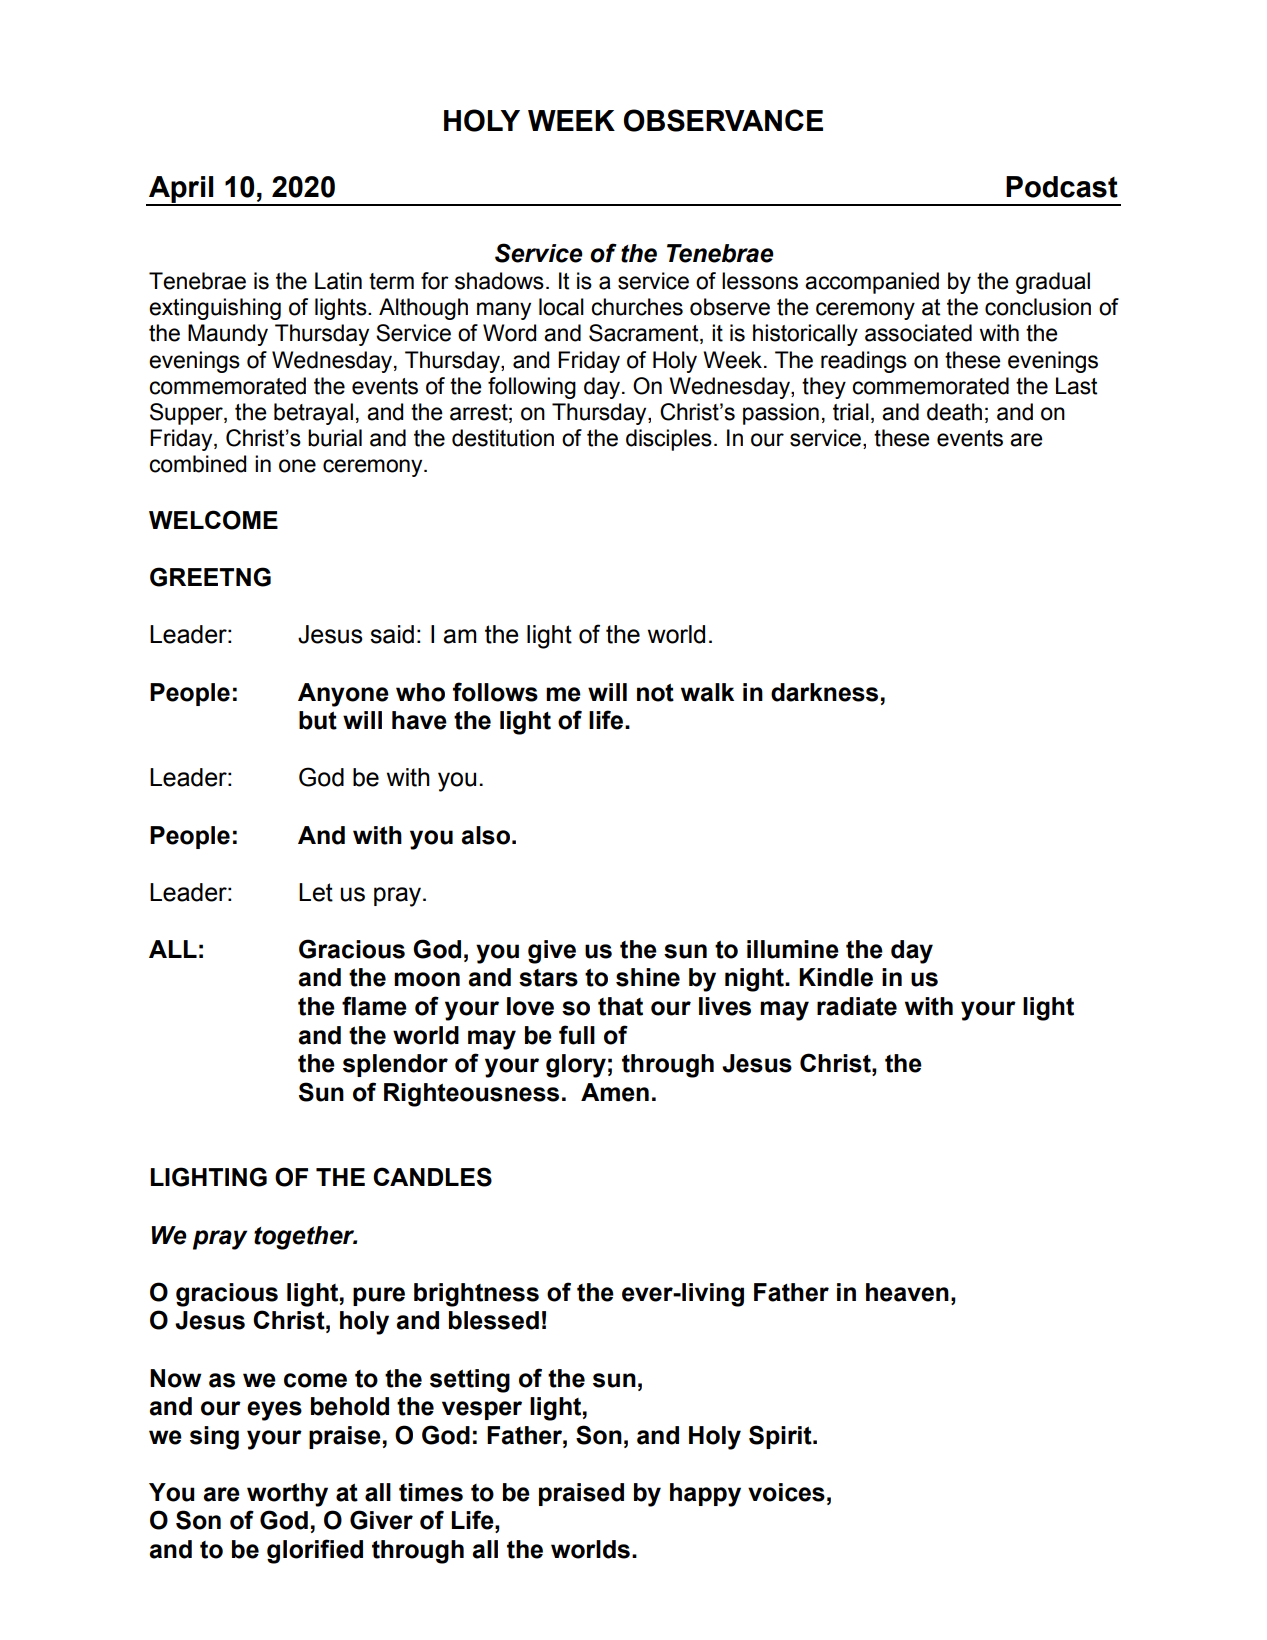  I want to click on happy, so click(705, 1495).
